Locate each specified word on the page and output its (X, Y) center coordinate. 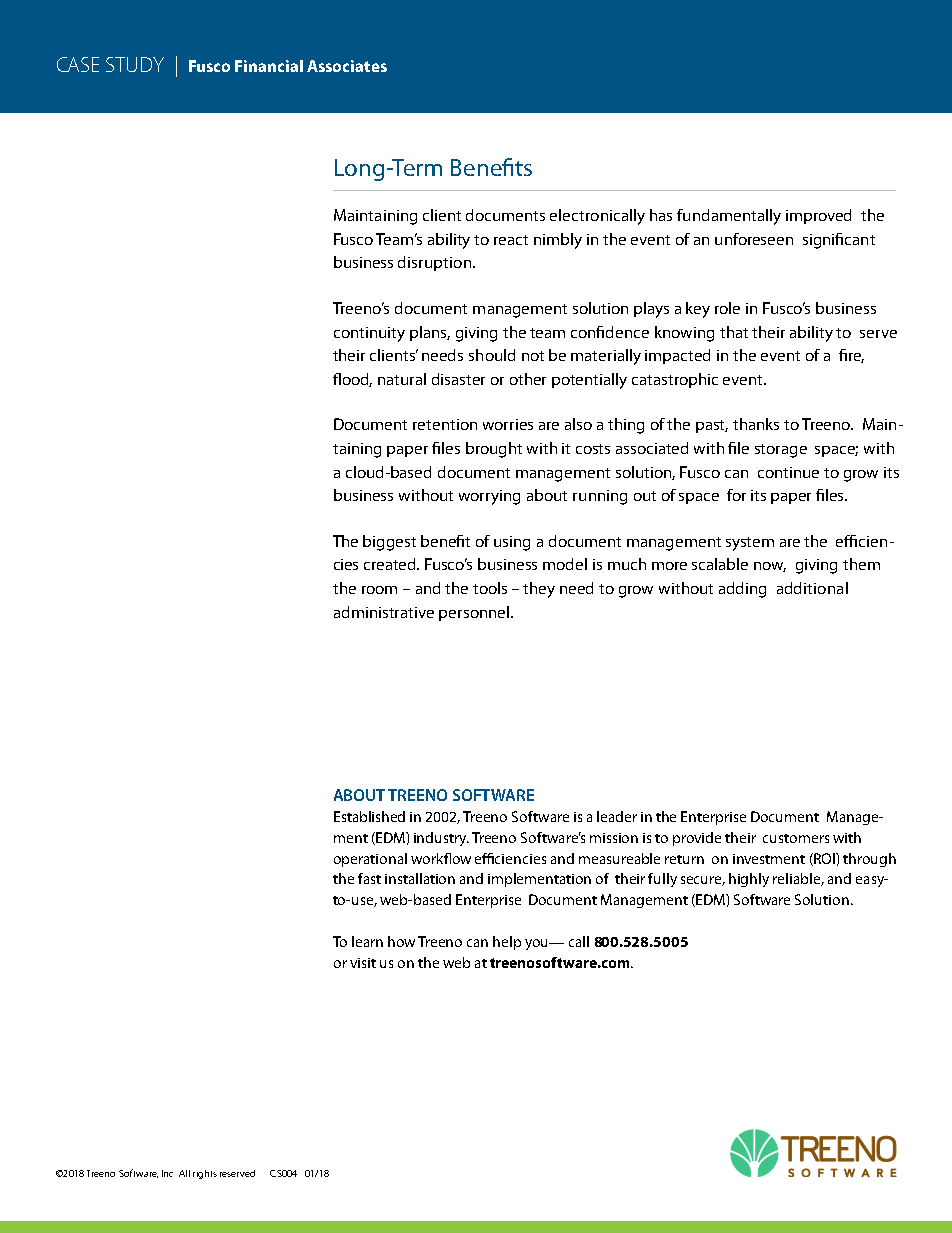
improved (818, 216)
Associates (347, 66)
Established (369, 816)
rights (205, 1174)
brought (494, 450)
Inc (167, 1173)
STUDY (135, 64)
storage (781, 451)
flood (352, 380)
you (538, 944)
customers (796, 838)
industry (441, 839)
